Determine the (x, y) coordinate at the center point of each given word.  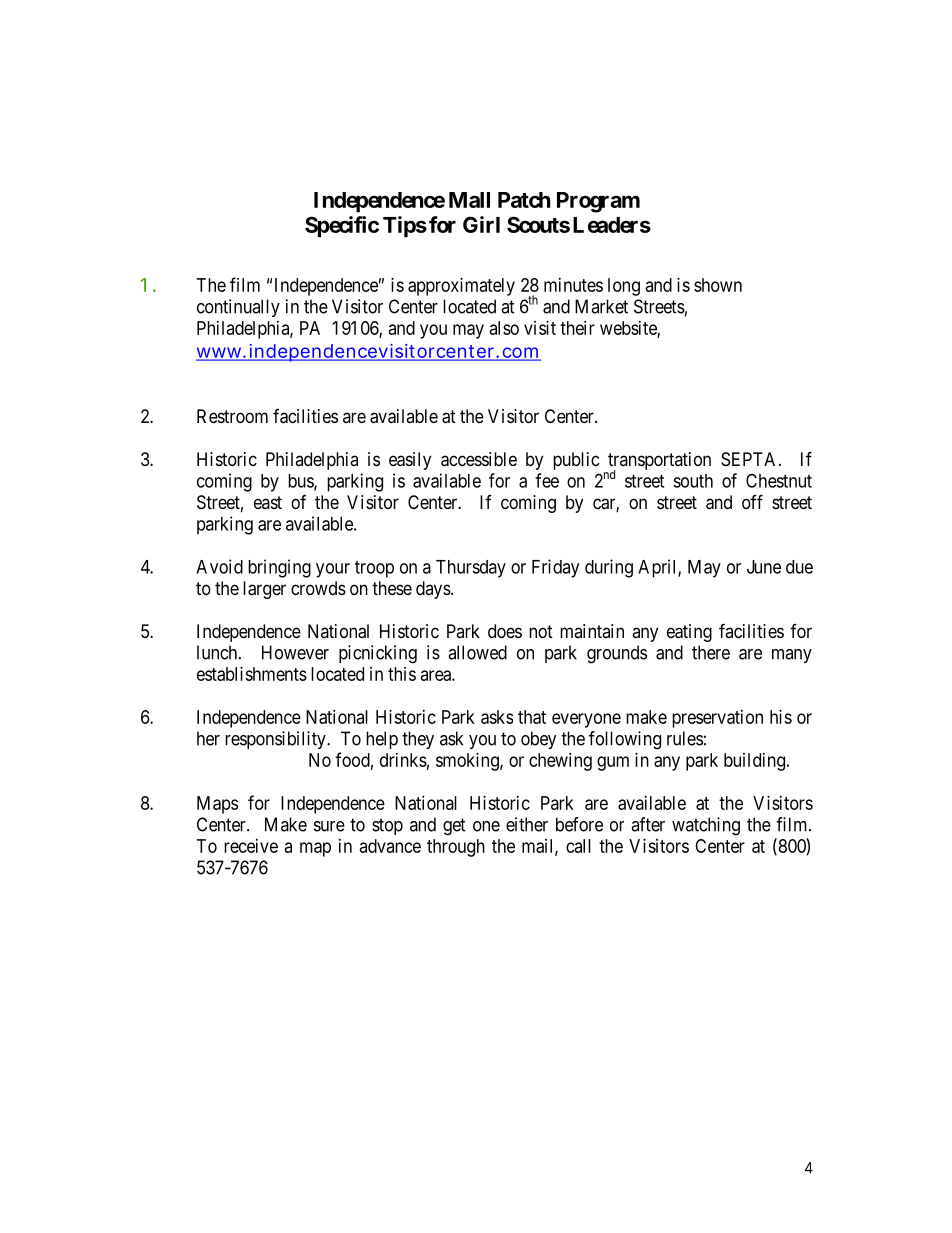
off (752, 501)
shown (718, 285)
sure (329, 826)
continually (238, 308)
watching (706, 826)
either (527, 824)
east (268, 502)
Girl (481, 224)
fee (547, 480)
